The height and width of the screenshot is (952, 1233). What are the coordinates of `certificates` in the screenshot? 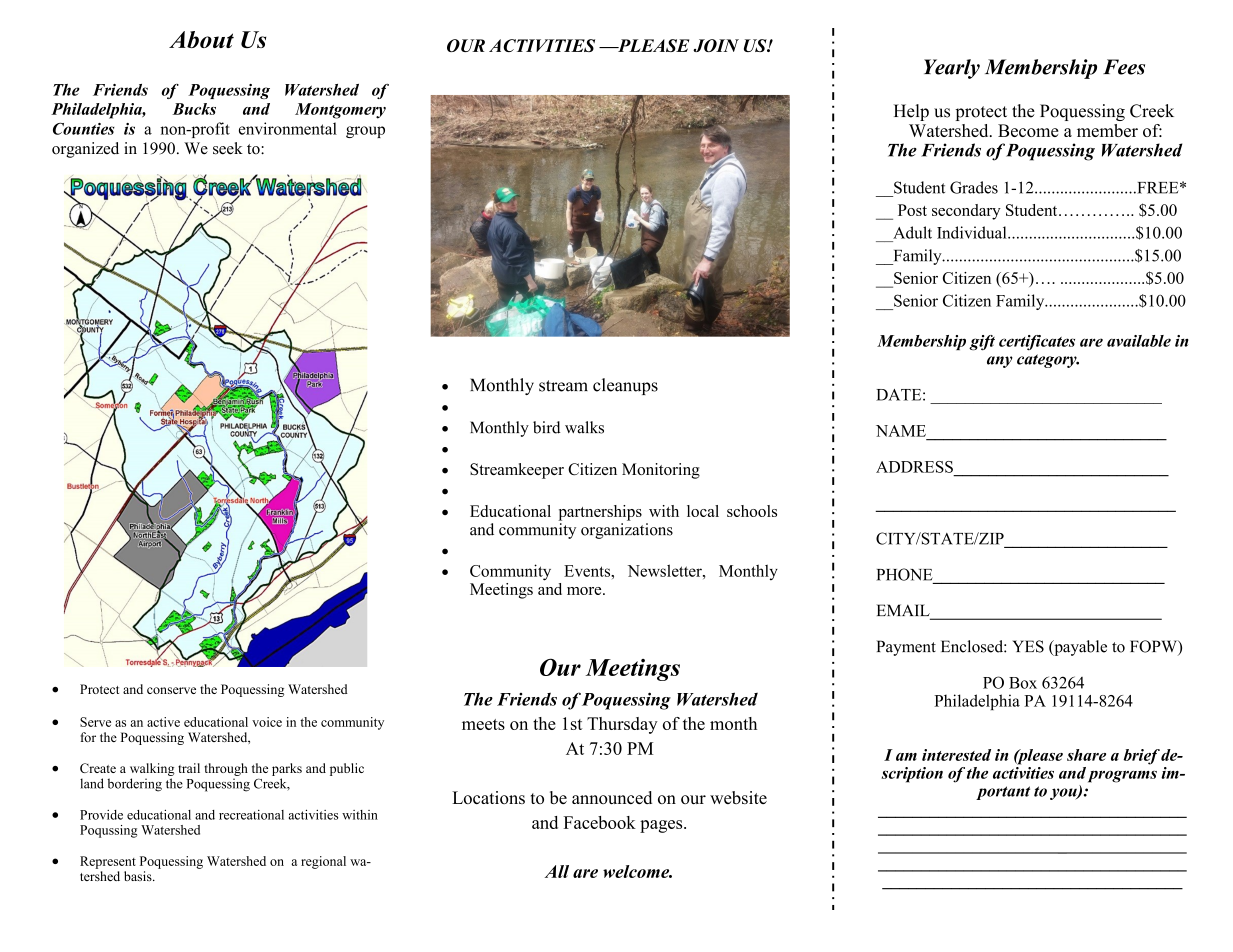 It's located at (1037, 342).
